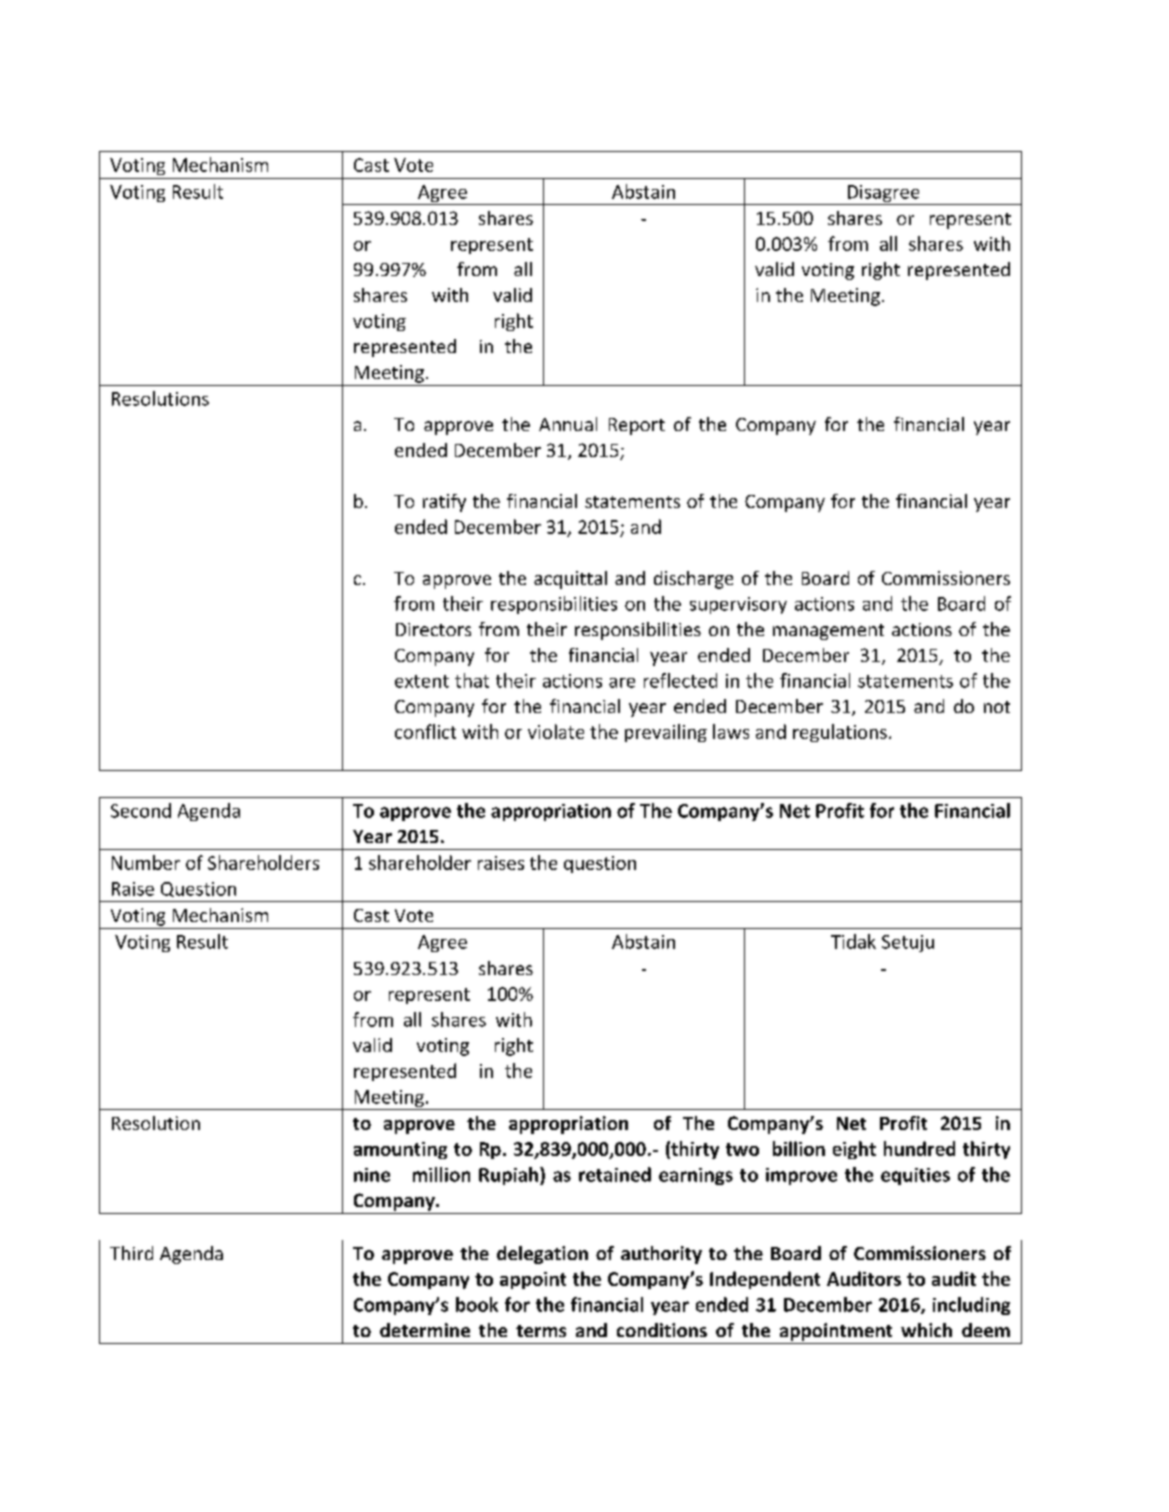 This document has height=1512, width=1169. What do you see at coordinates (444, 503) in the document?
I see `ratify` at bounding box center [444, 503].
